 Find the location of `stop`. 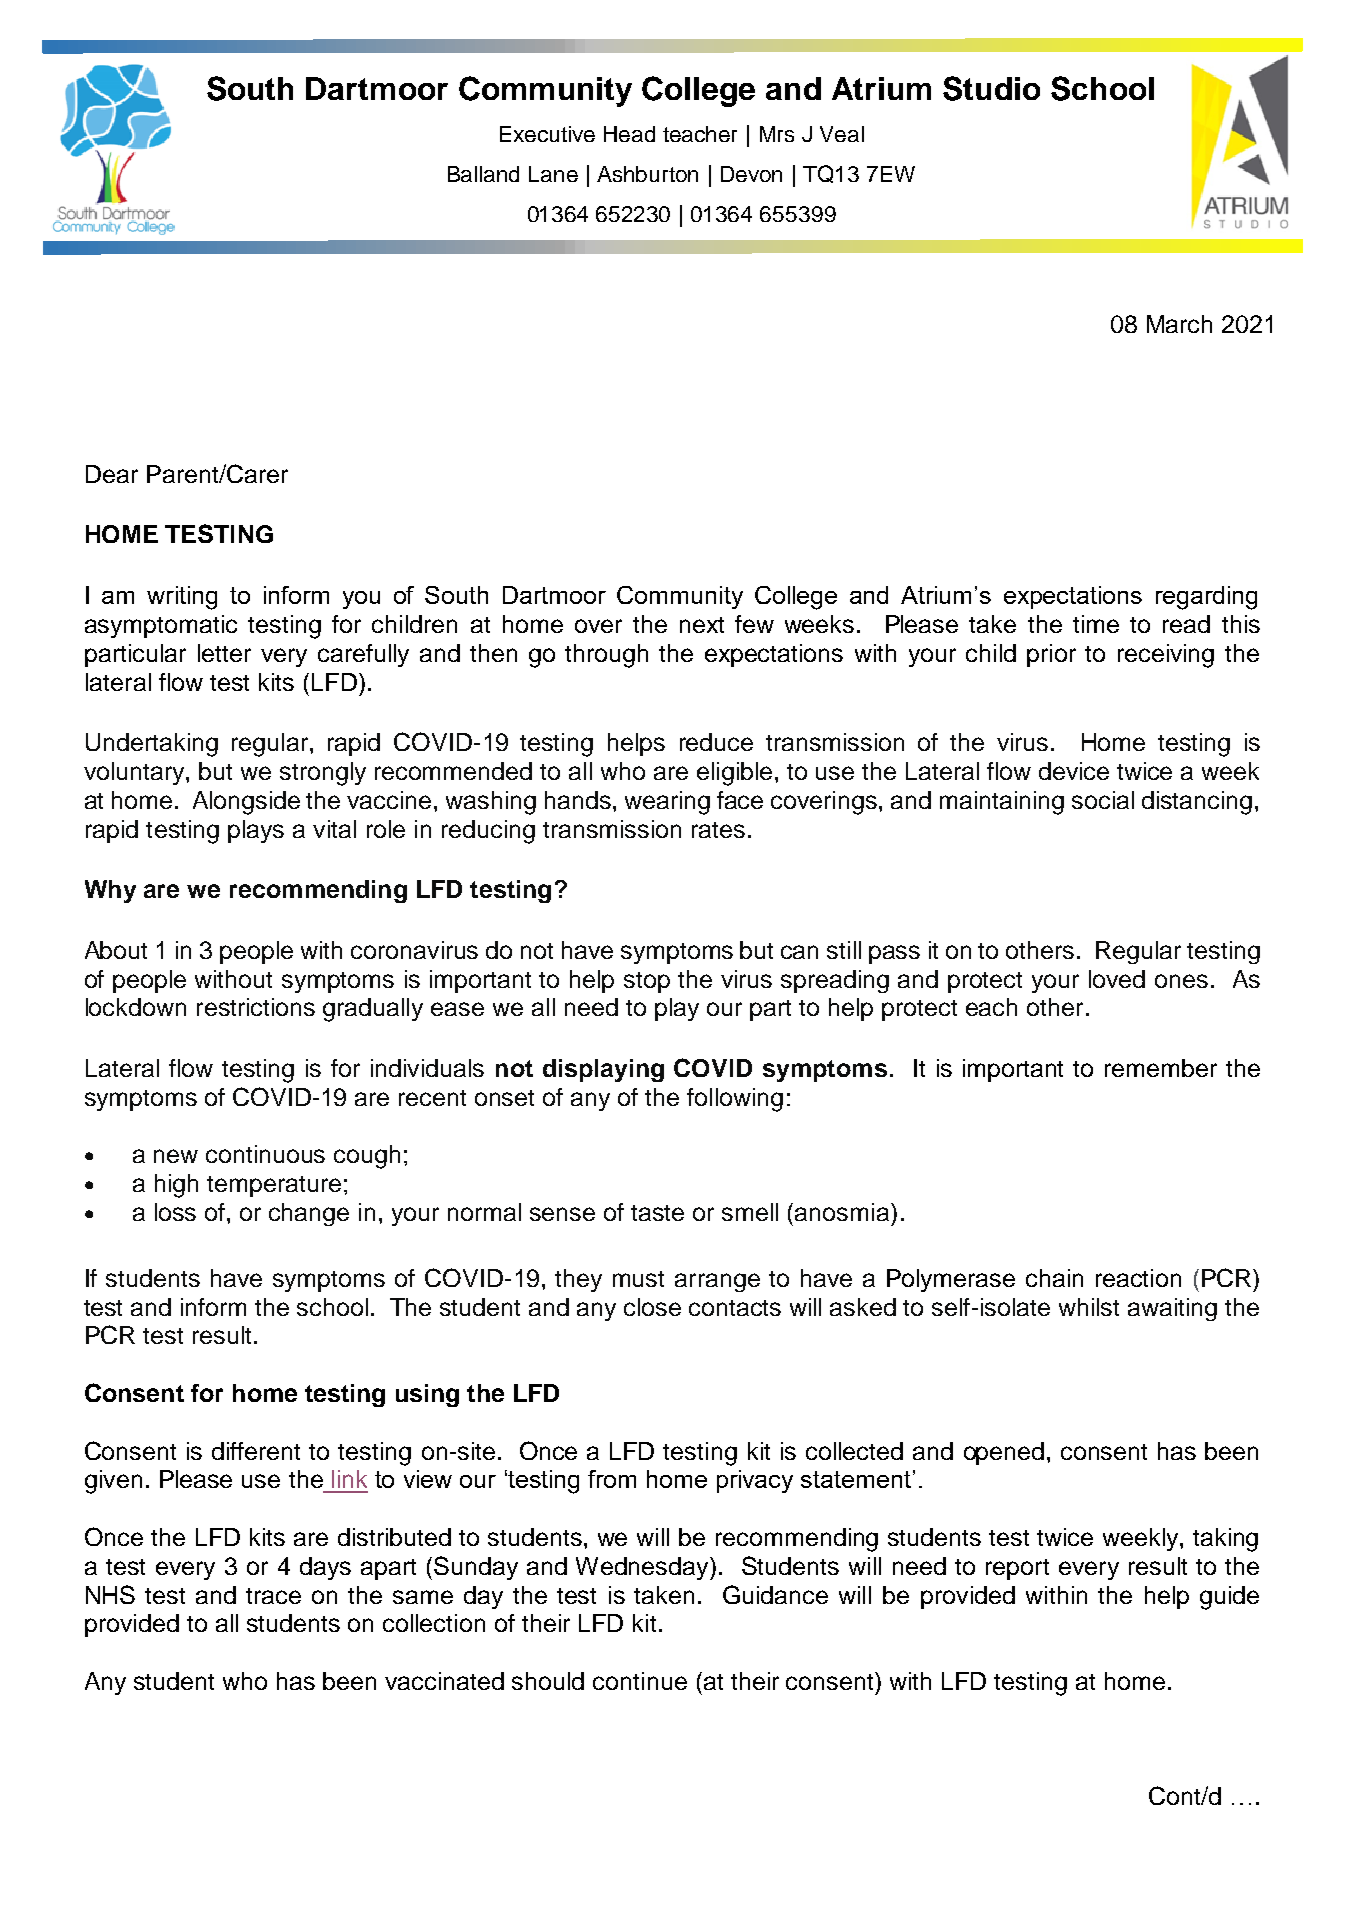

stop is located at coordinates (647, 982).
